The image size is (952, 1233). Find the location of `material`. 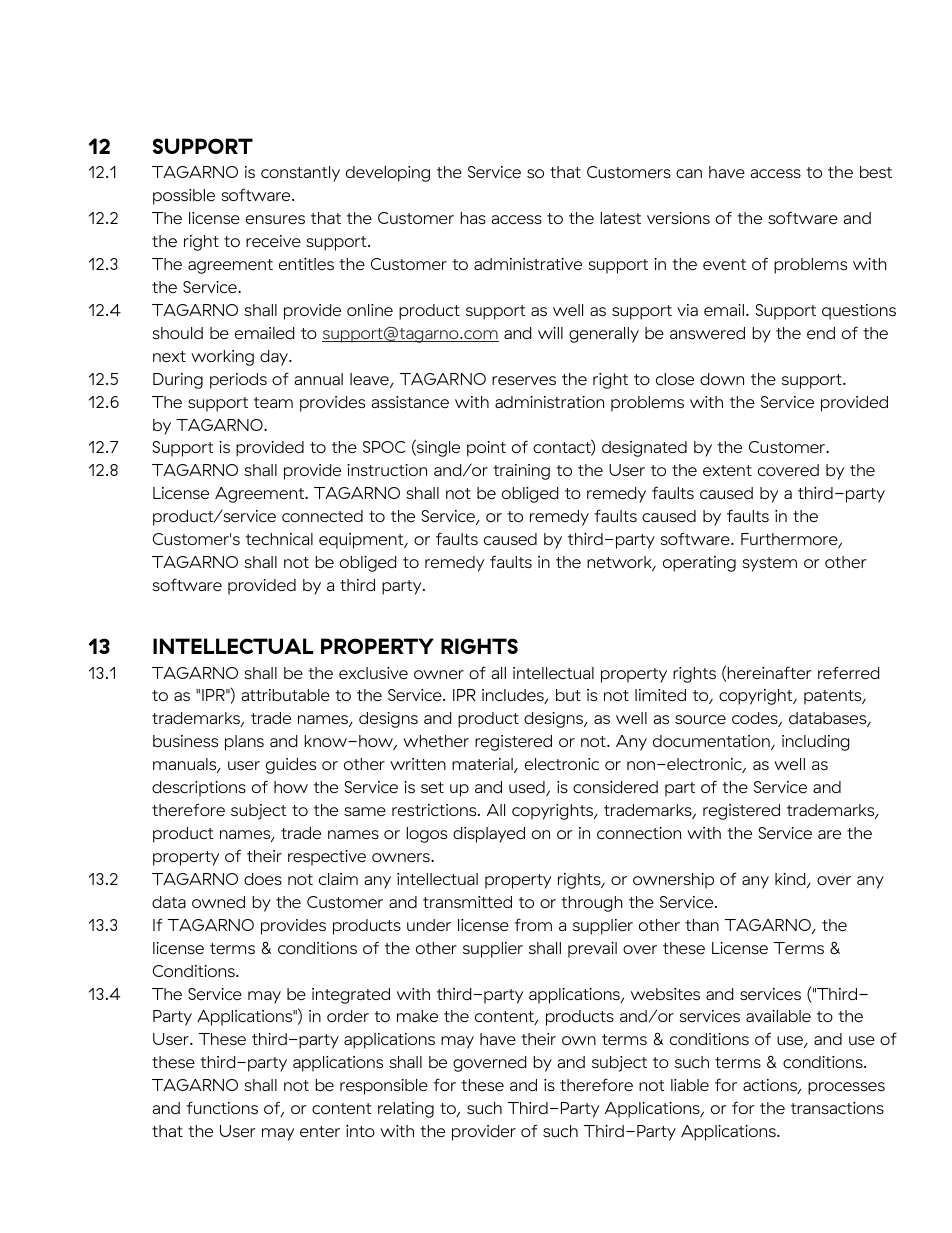

material is located at coordinates (483, 765).
